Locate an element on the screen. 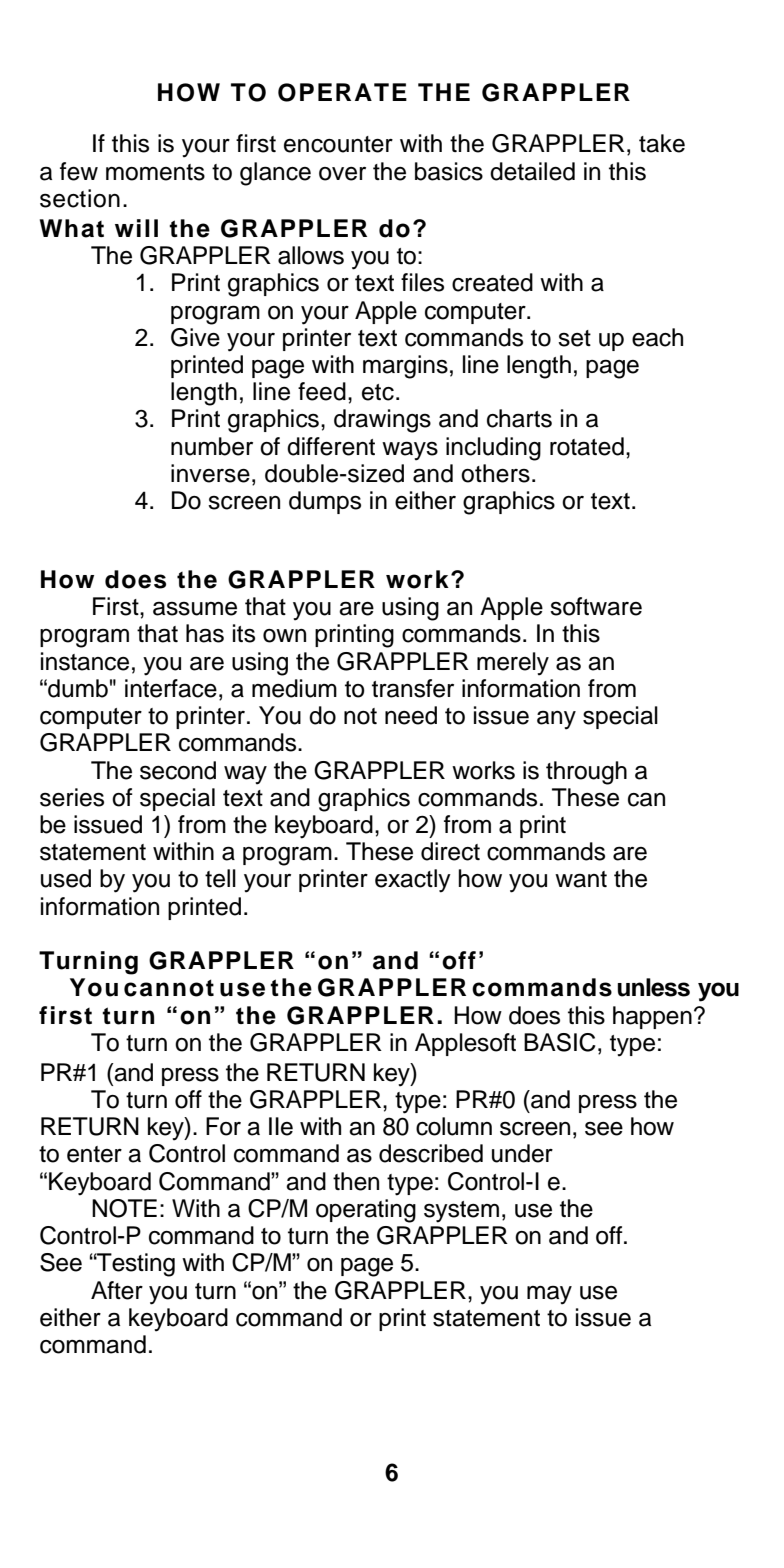 The image size is (784, 1568). second is located at coordinates (178, 770).
